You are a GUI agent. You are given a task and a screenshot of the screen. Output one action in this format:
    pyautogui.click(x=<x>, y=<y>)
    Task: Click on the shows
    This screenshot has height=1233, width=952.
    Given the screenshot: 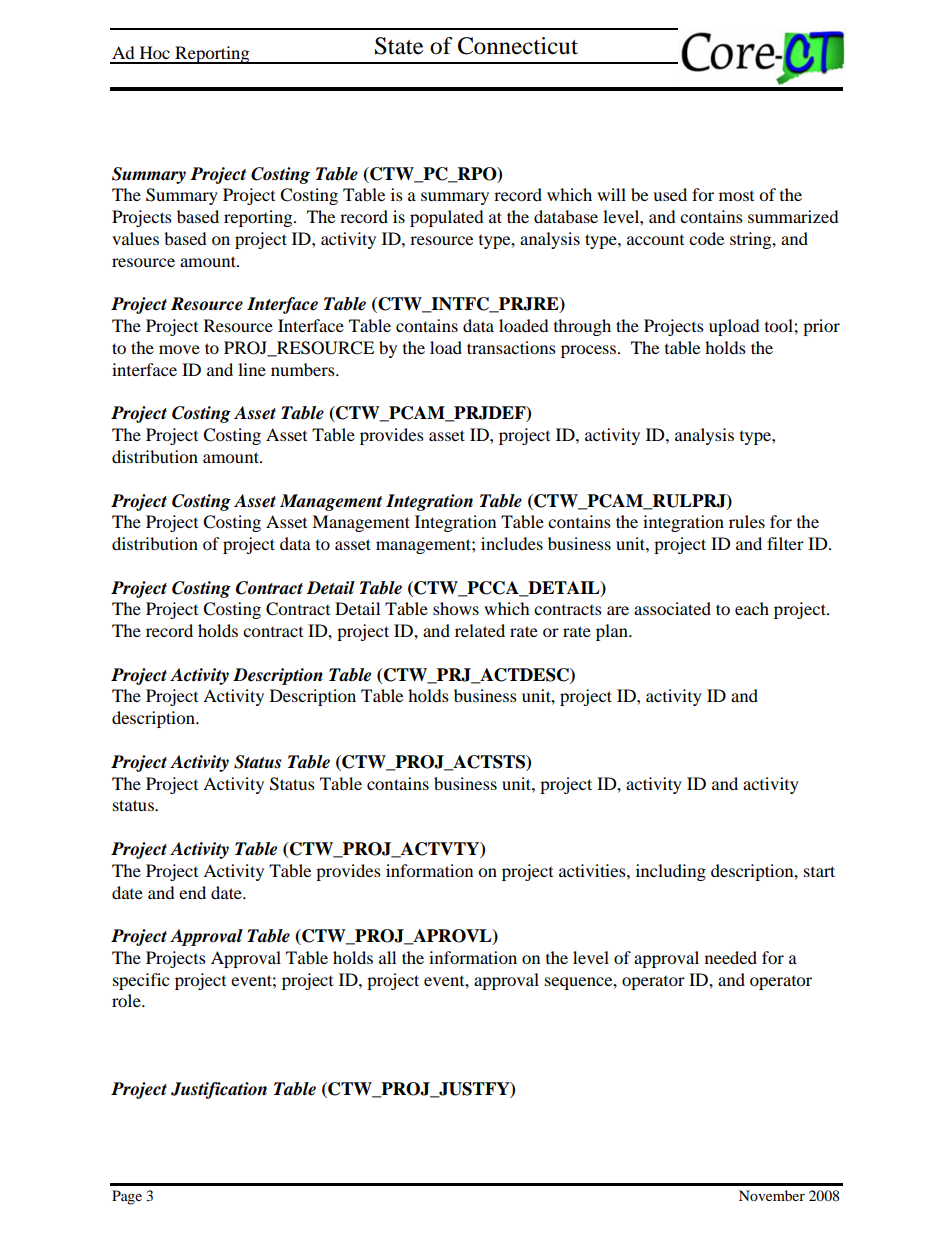 What is the action you would take?
    pyautogui.click(x=456, y=608)
